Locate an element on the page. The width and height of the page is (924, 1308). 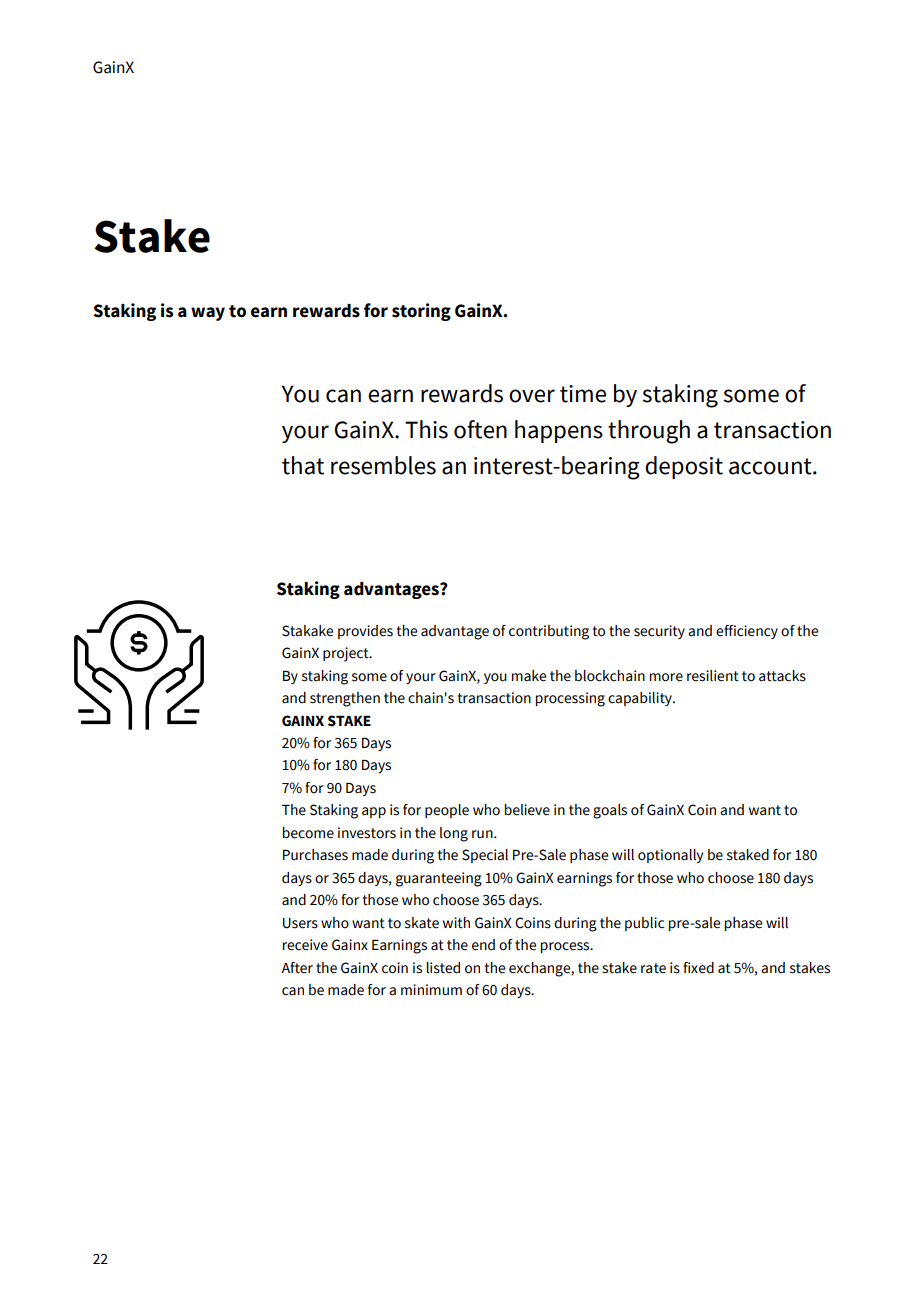
After is located at coordinates (297, 968).
